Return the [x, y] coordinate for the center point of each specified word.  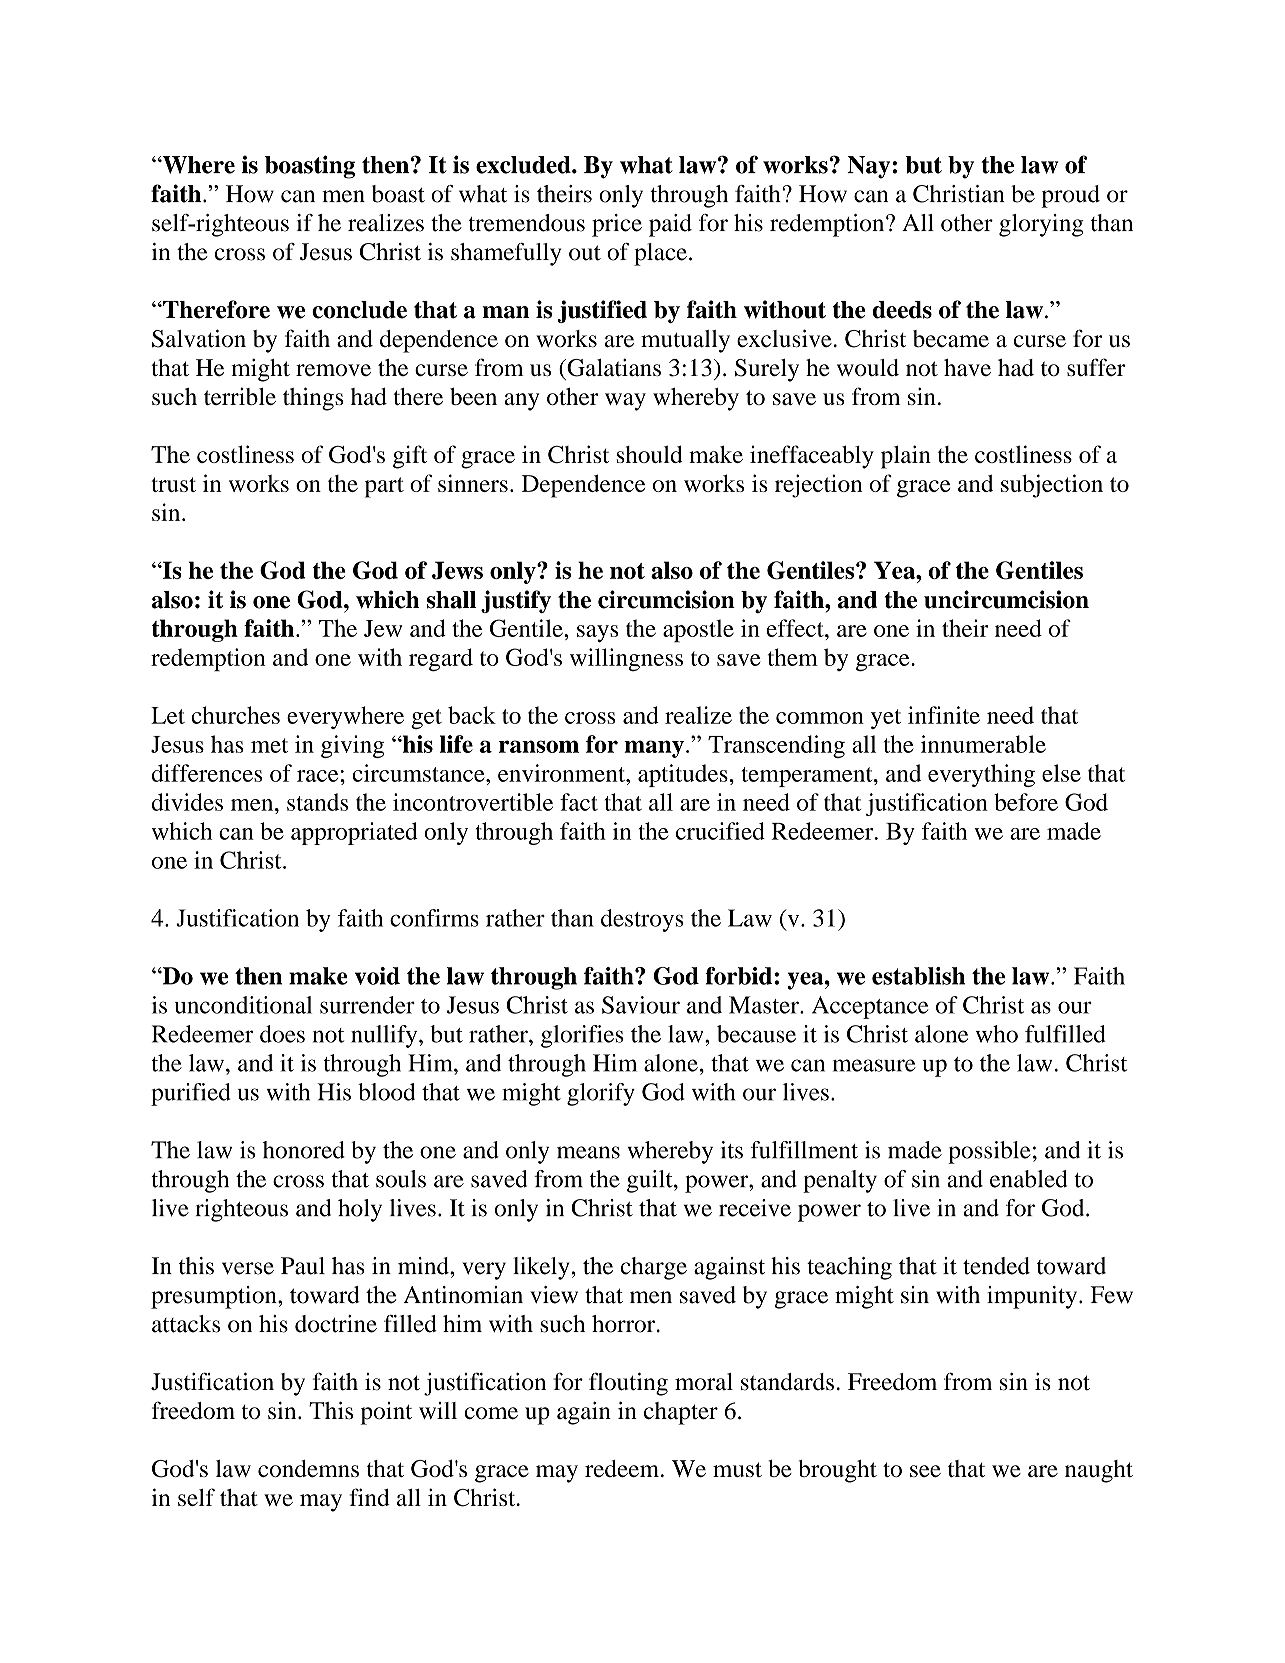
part [384, 487]
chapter [681, 1413]
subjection [1052, 486]
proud [1070, 196]
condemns [308, 1468]
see [925, 1471]
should [650, 454]
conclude [359, 310]
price [617, 225]
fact [579, 802]
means [588, 1152]
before [1026, 802]
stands [317, 802]
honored [304, 1150]
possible [989, 1152]
